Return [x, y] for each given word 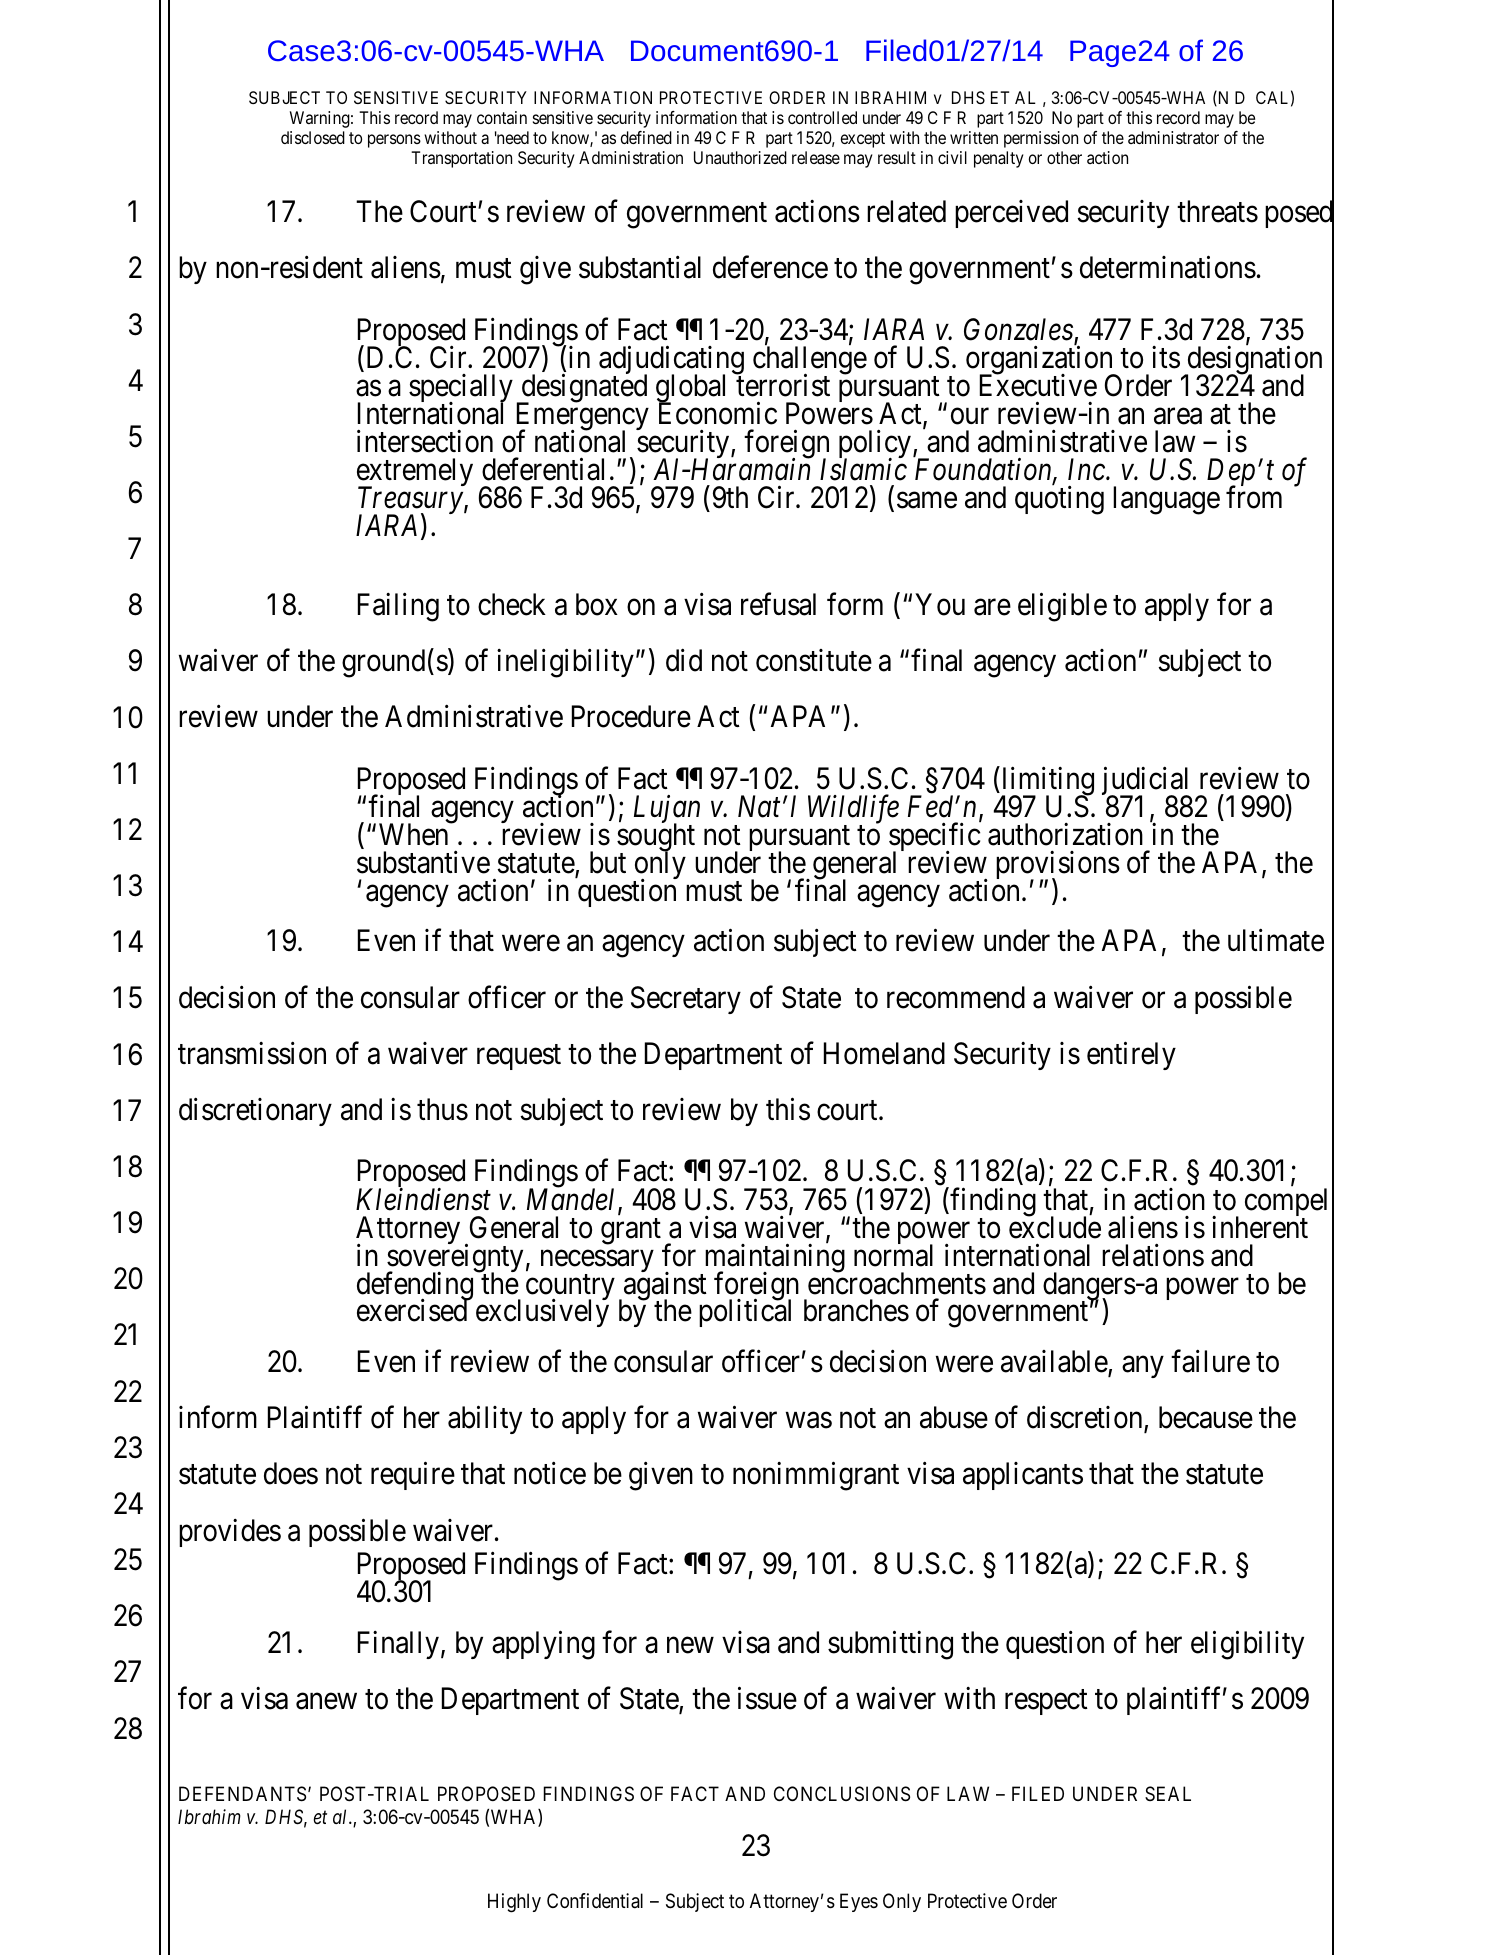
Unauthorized [740, 157]
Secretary [686, 1000]
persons [394, 141]
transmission [252, 1053]
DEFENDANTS [242, 1794]
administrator [1173, 137]
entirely [1131, 1055]
